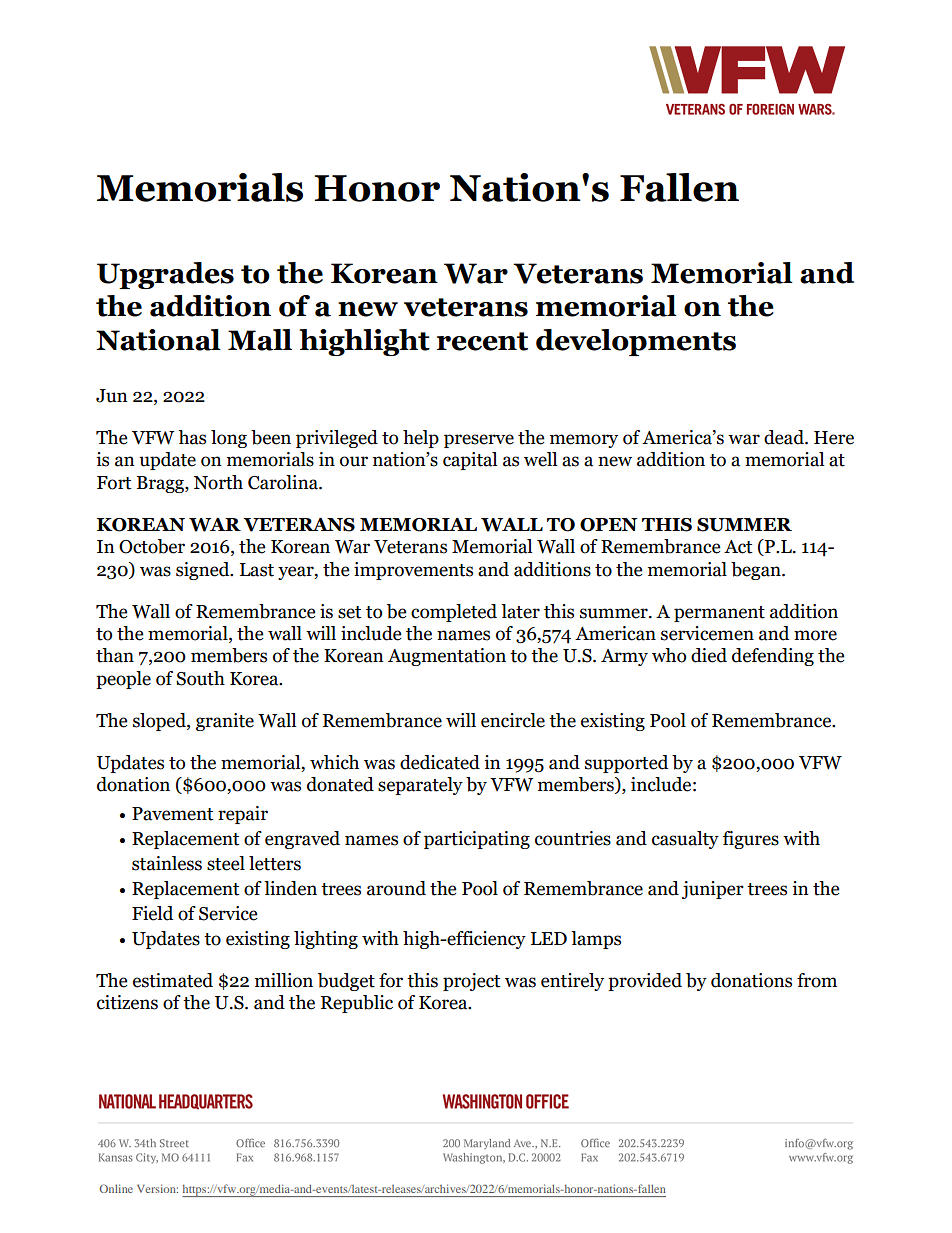  What do you see at coordinates (751, 840) in the page?
I see `figures` at bounding box center [751, 840].
